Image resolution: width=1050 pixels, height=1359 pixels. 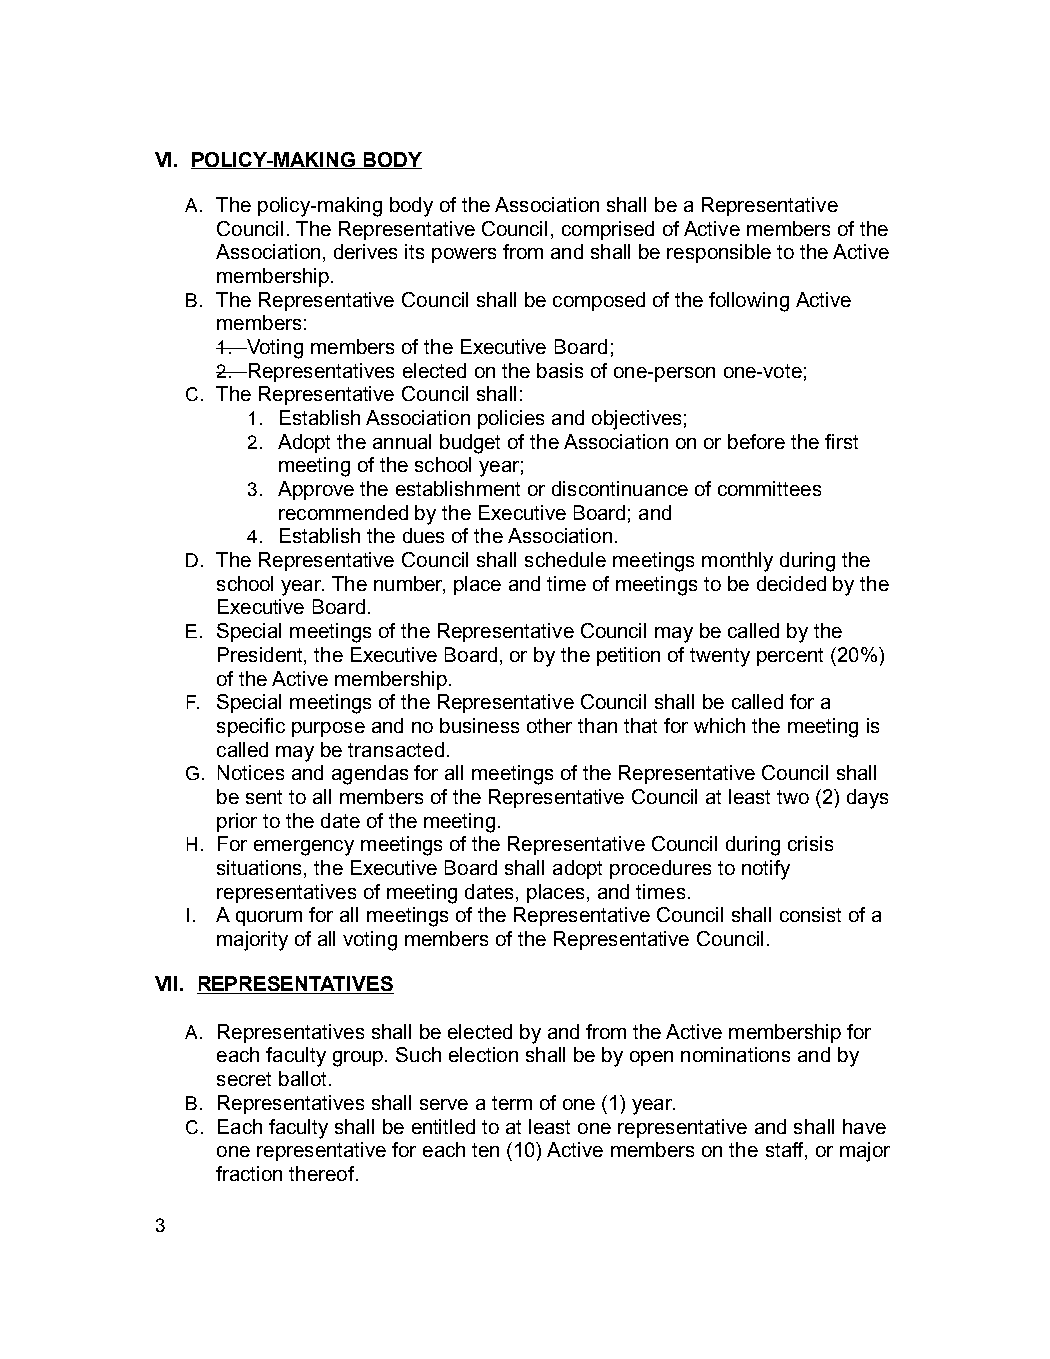 What do you see at coordinates (365, 251) in the image?
I see `derives` at bounding box center [365, 251].
